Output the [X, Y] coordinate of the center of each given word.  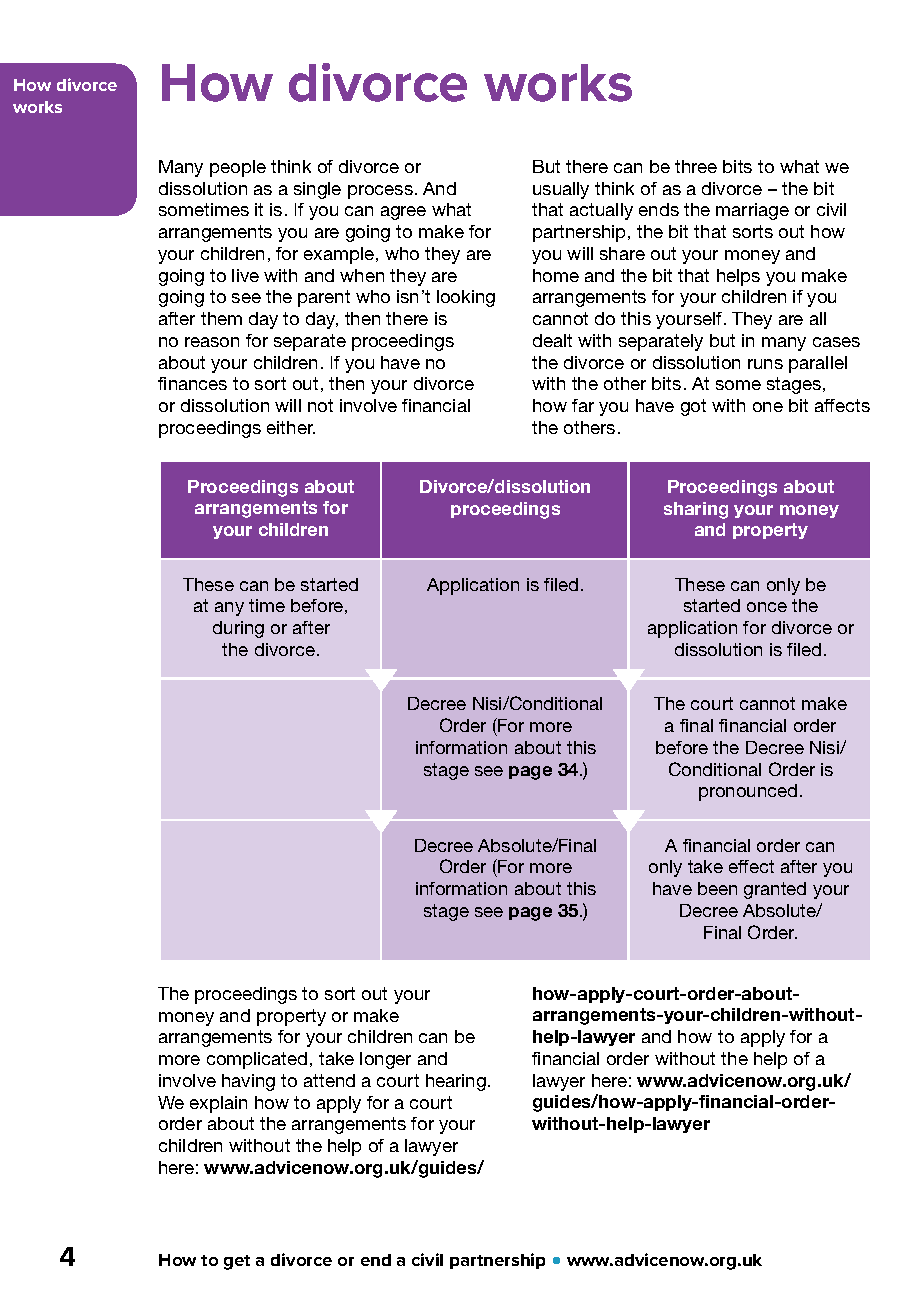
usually [561, 190]
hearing [456, 1082]
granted [775, 890]
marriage [752, 211]
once [767, 607]
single [317, 190]
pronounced [748, 792]
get [237, 1262]
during [238, 629]
